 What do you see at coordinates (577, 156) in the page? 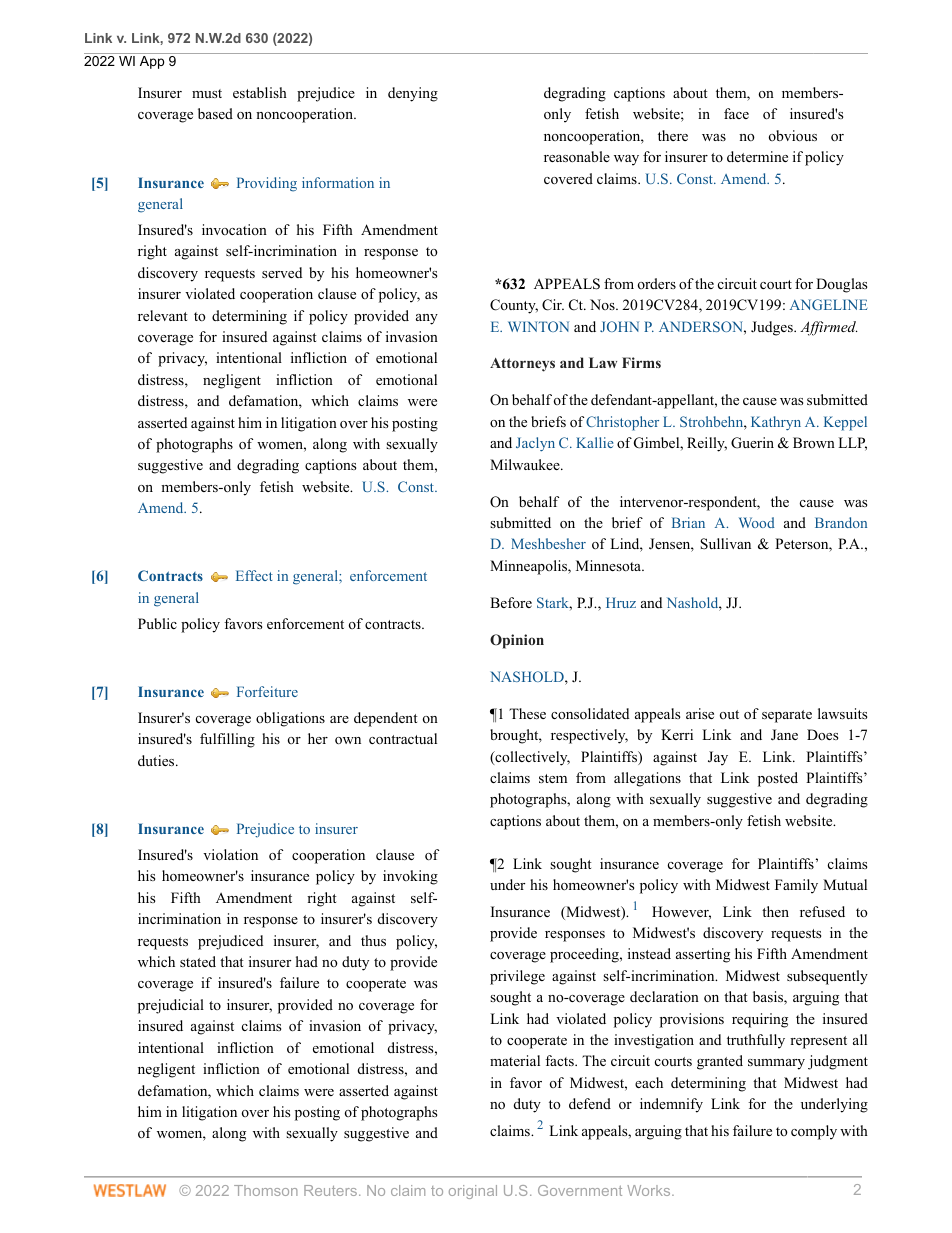
I see `reasonable` at bounding box center [577, 156].
